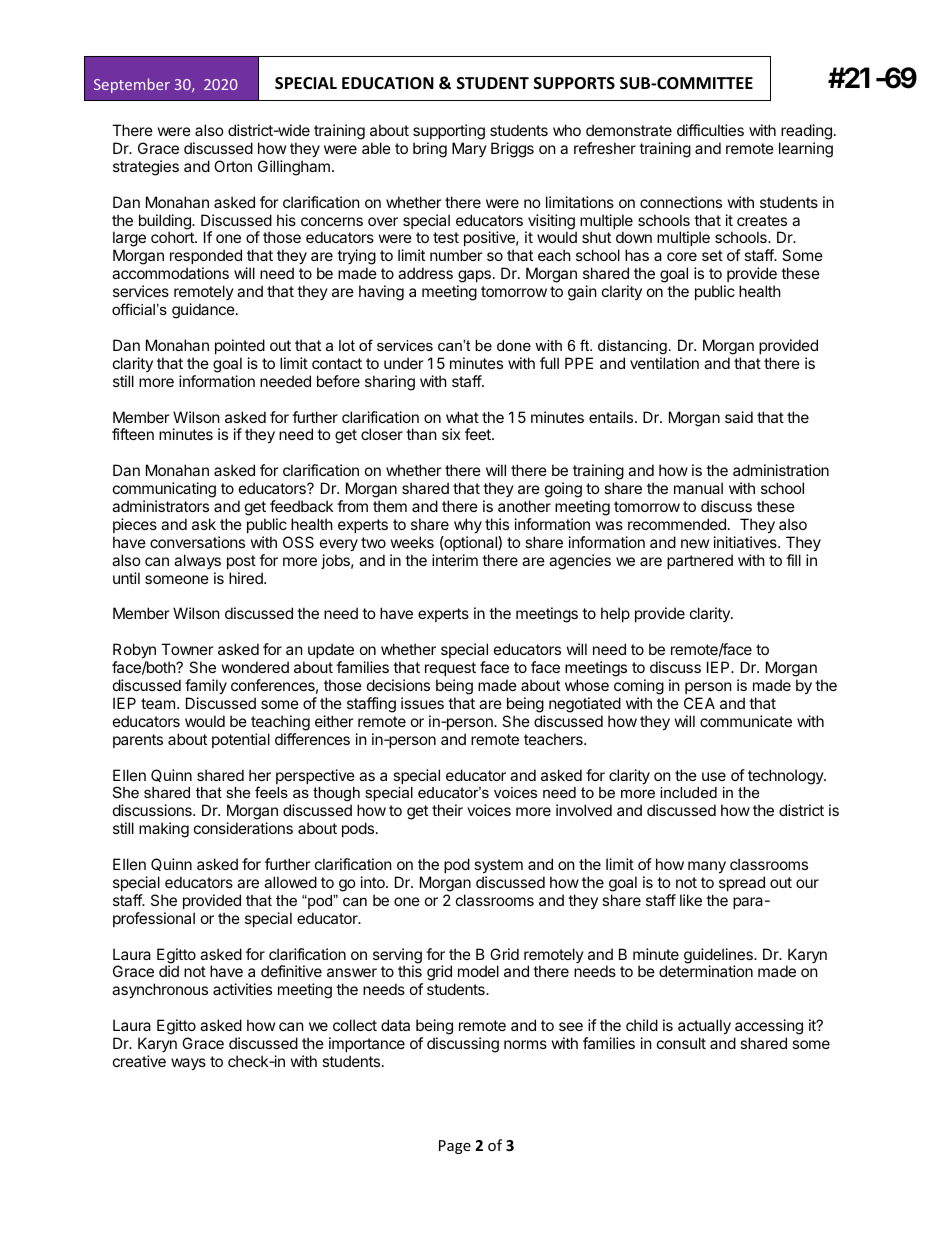  Describe the element at coordinates (468, 525) in the screenshot. I see `why` at that location.
